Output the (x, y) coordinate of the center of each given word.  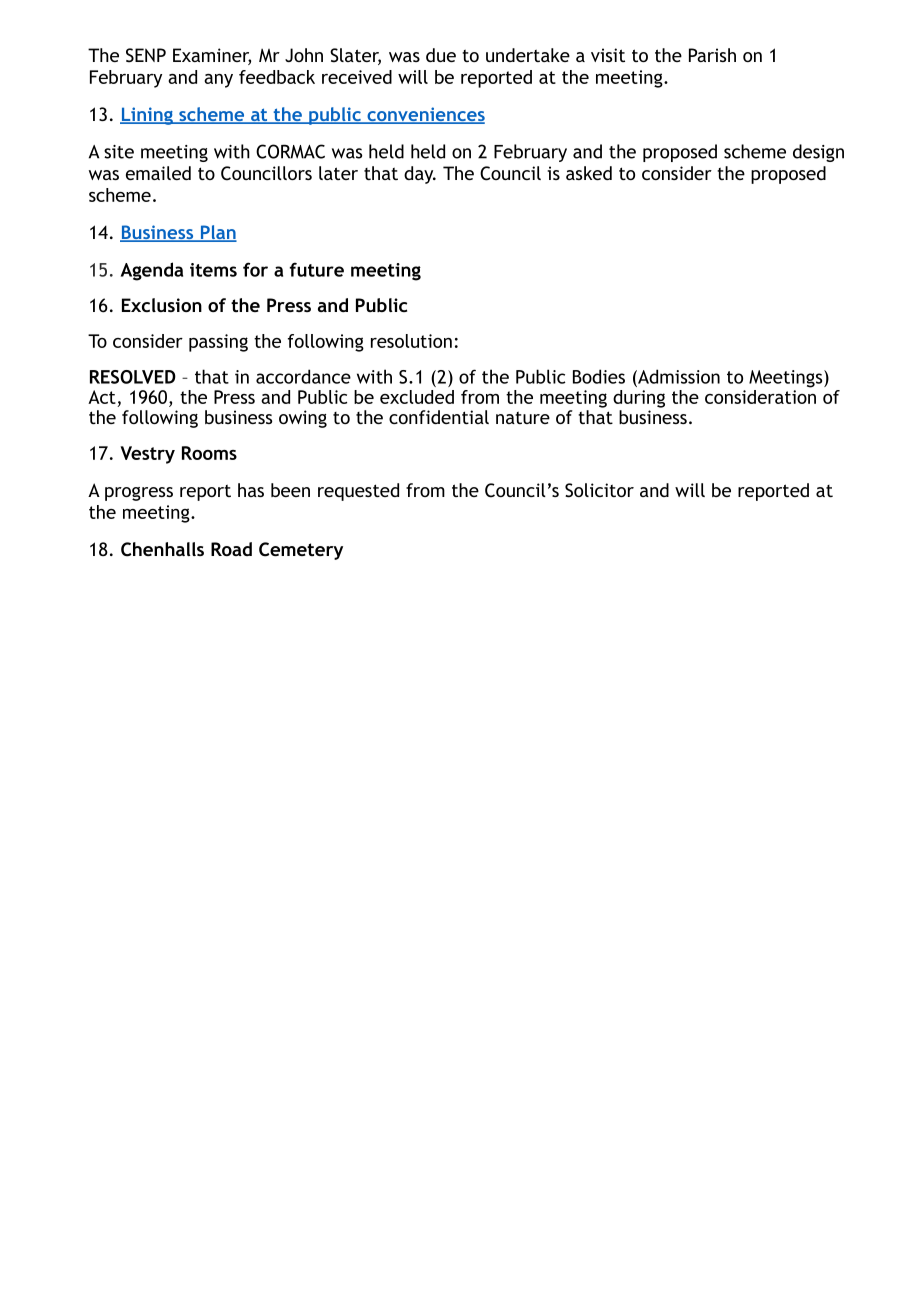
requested (358, 492)
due (441, 55)
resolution (411, 341)
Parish (712, 55)
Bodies (599, 376)
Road (231, 549)
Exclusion (162, 305)
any (218, 81)
